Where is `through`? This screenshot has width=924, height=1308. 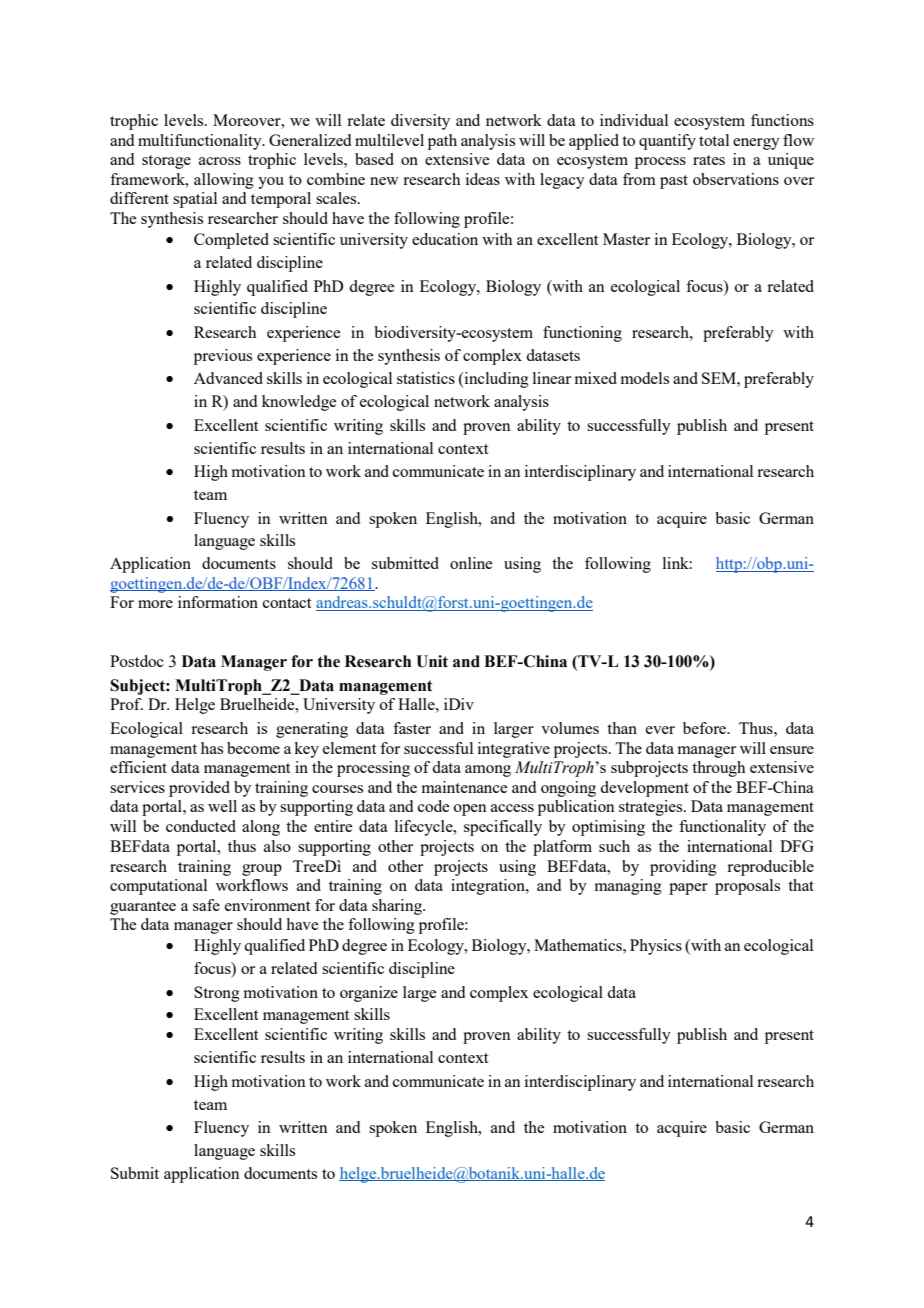
through is located at coordinates (718, 769).
